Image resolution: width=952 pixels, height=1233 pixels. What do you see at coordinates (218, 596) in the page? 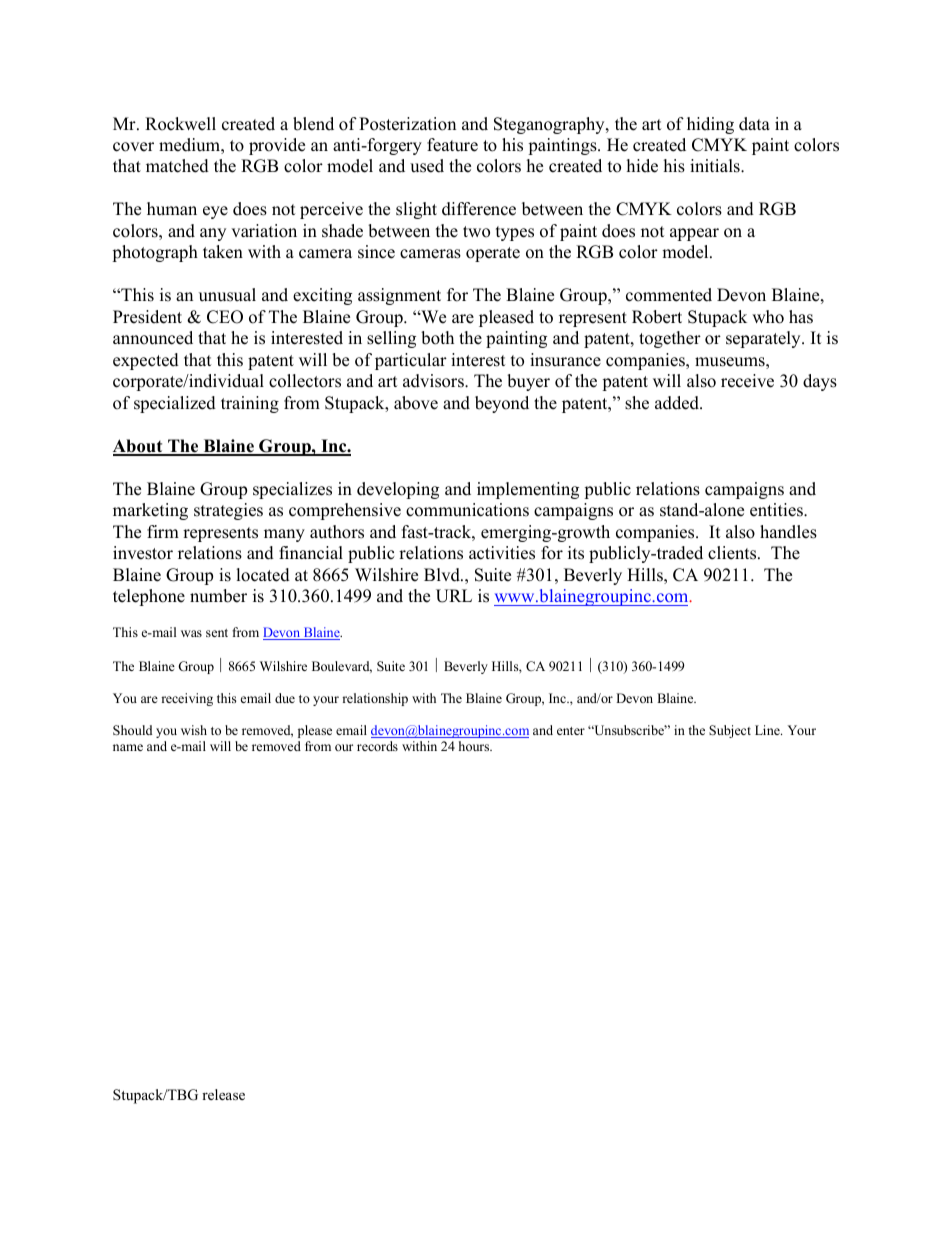
I see `number` at bounding box center [218, 596].
